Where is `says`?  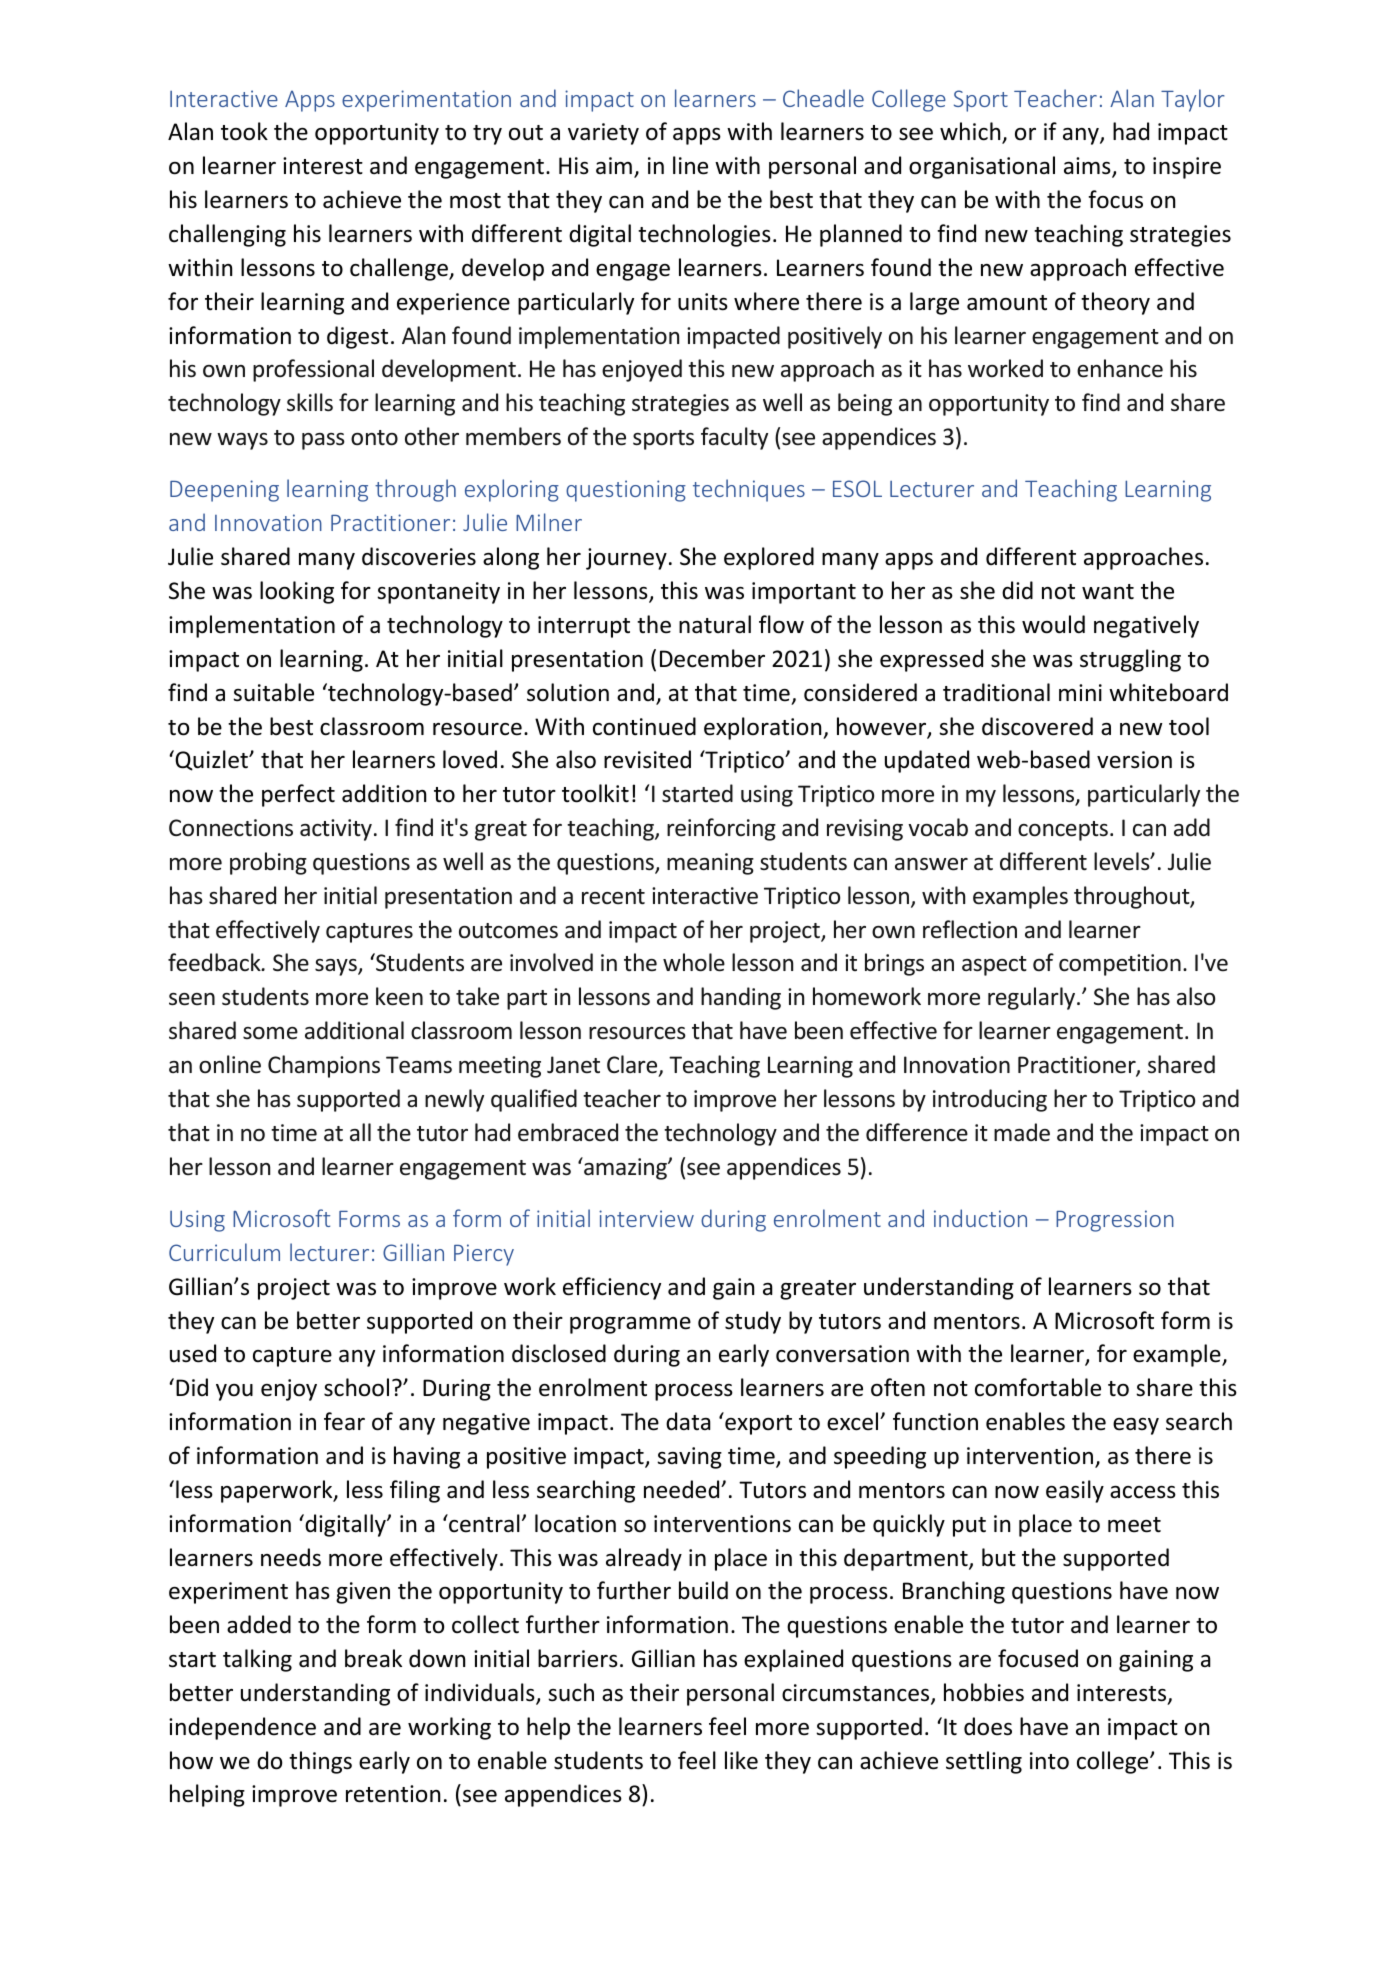
says is located at coordinates (337, 967).
